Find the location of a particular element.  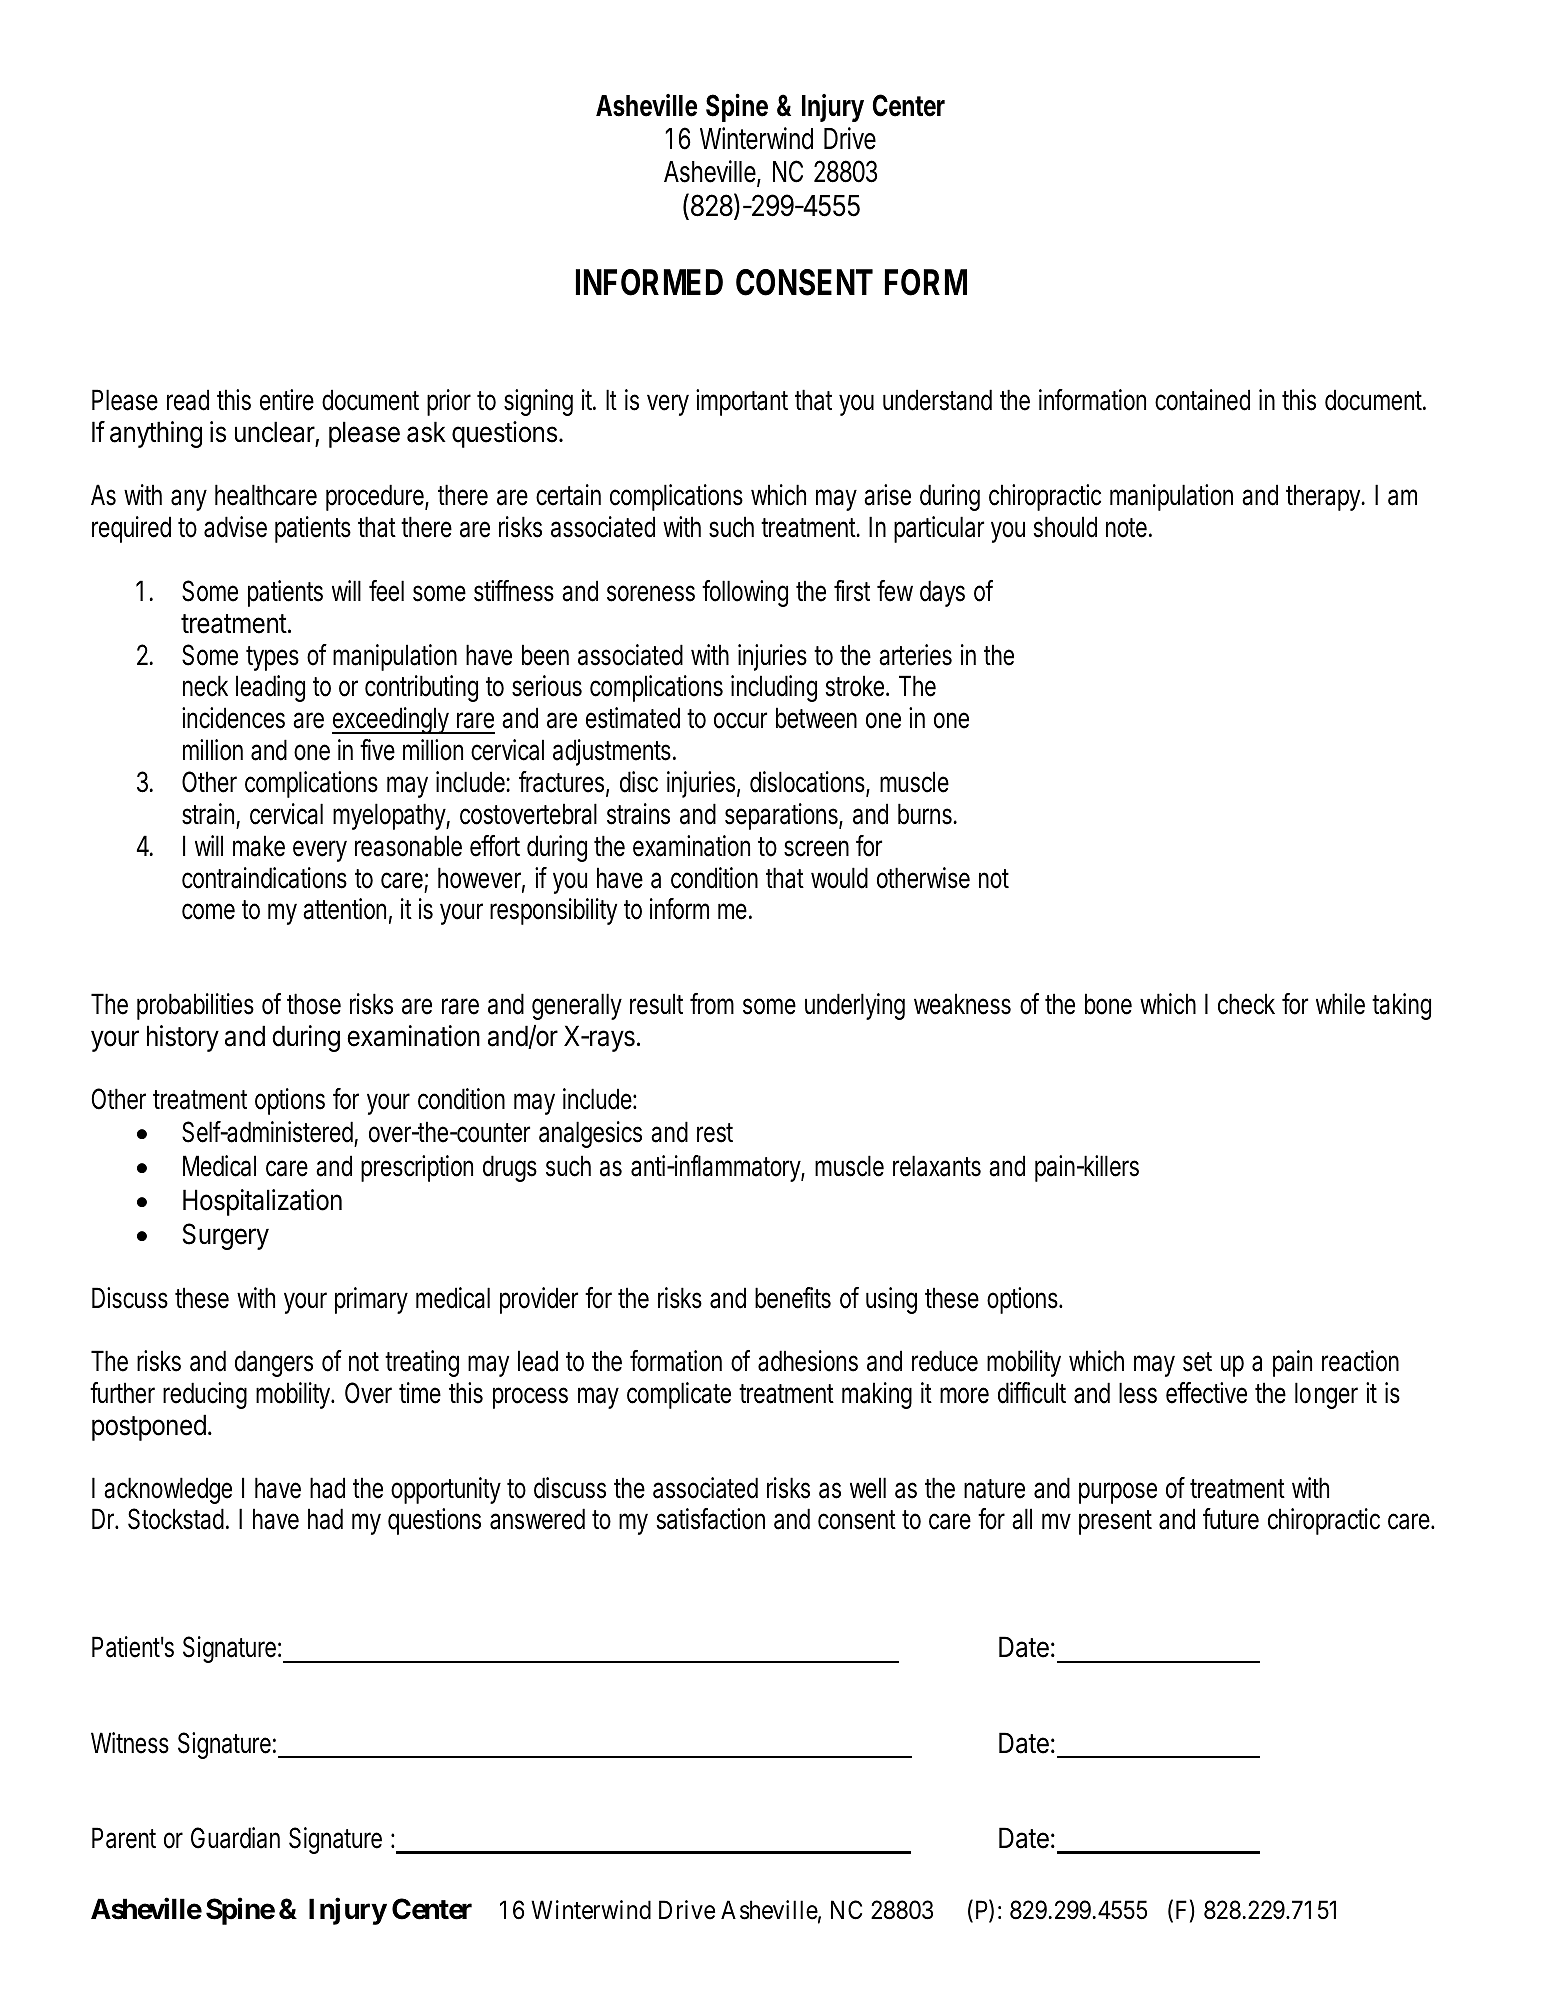

entire is located at coordinates (287, 400).
